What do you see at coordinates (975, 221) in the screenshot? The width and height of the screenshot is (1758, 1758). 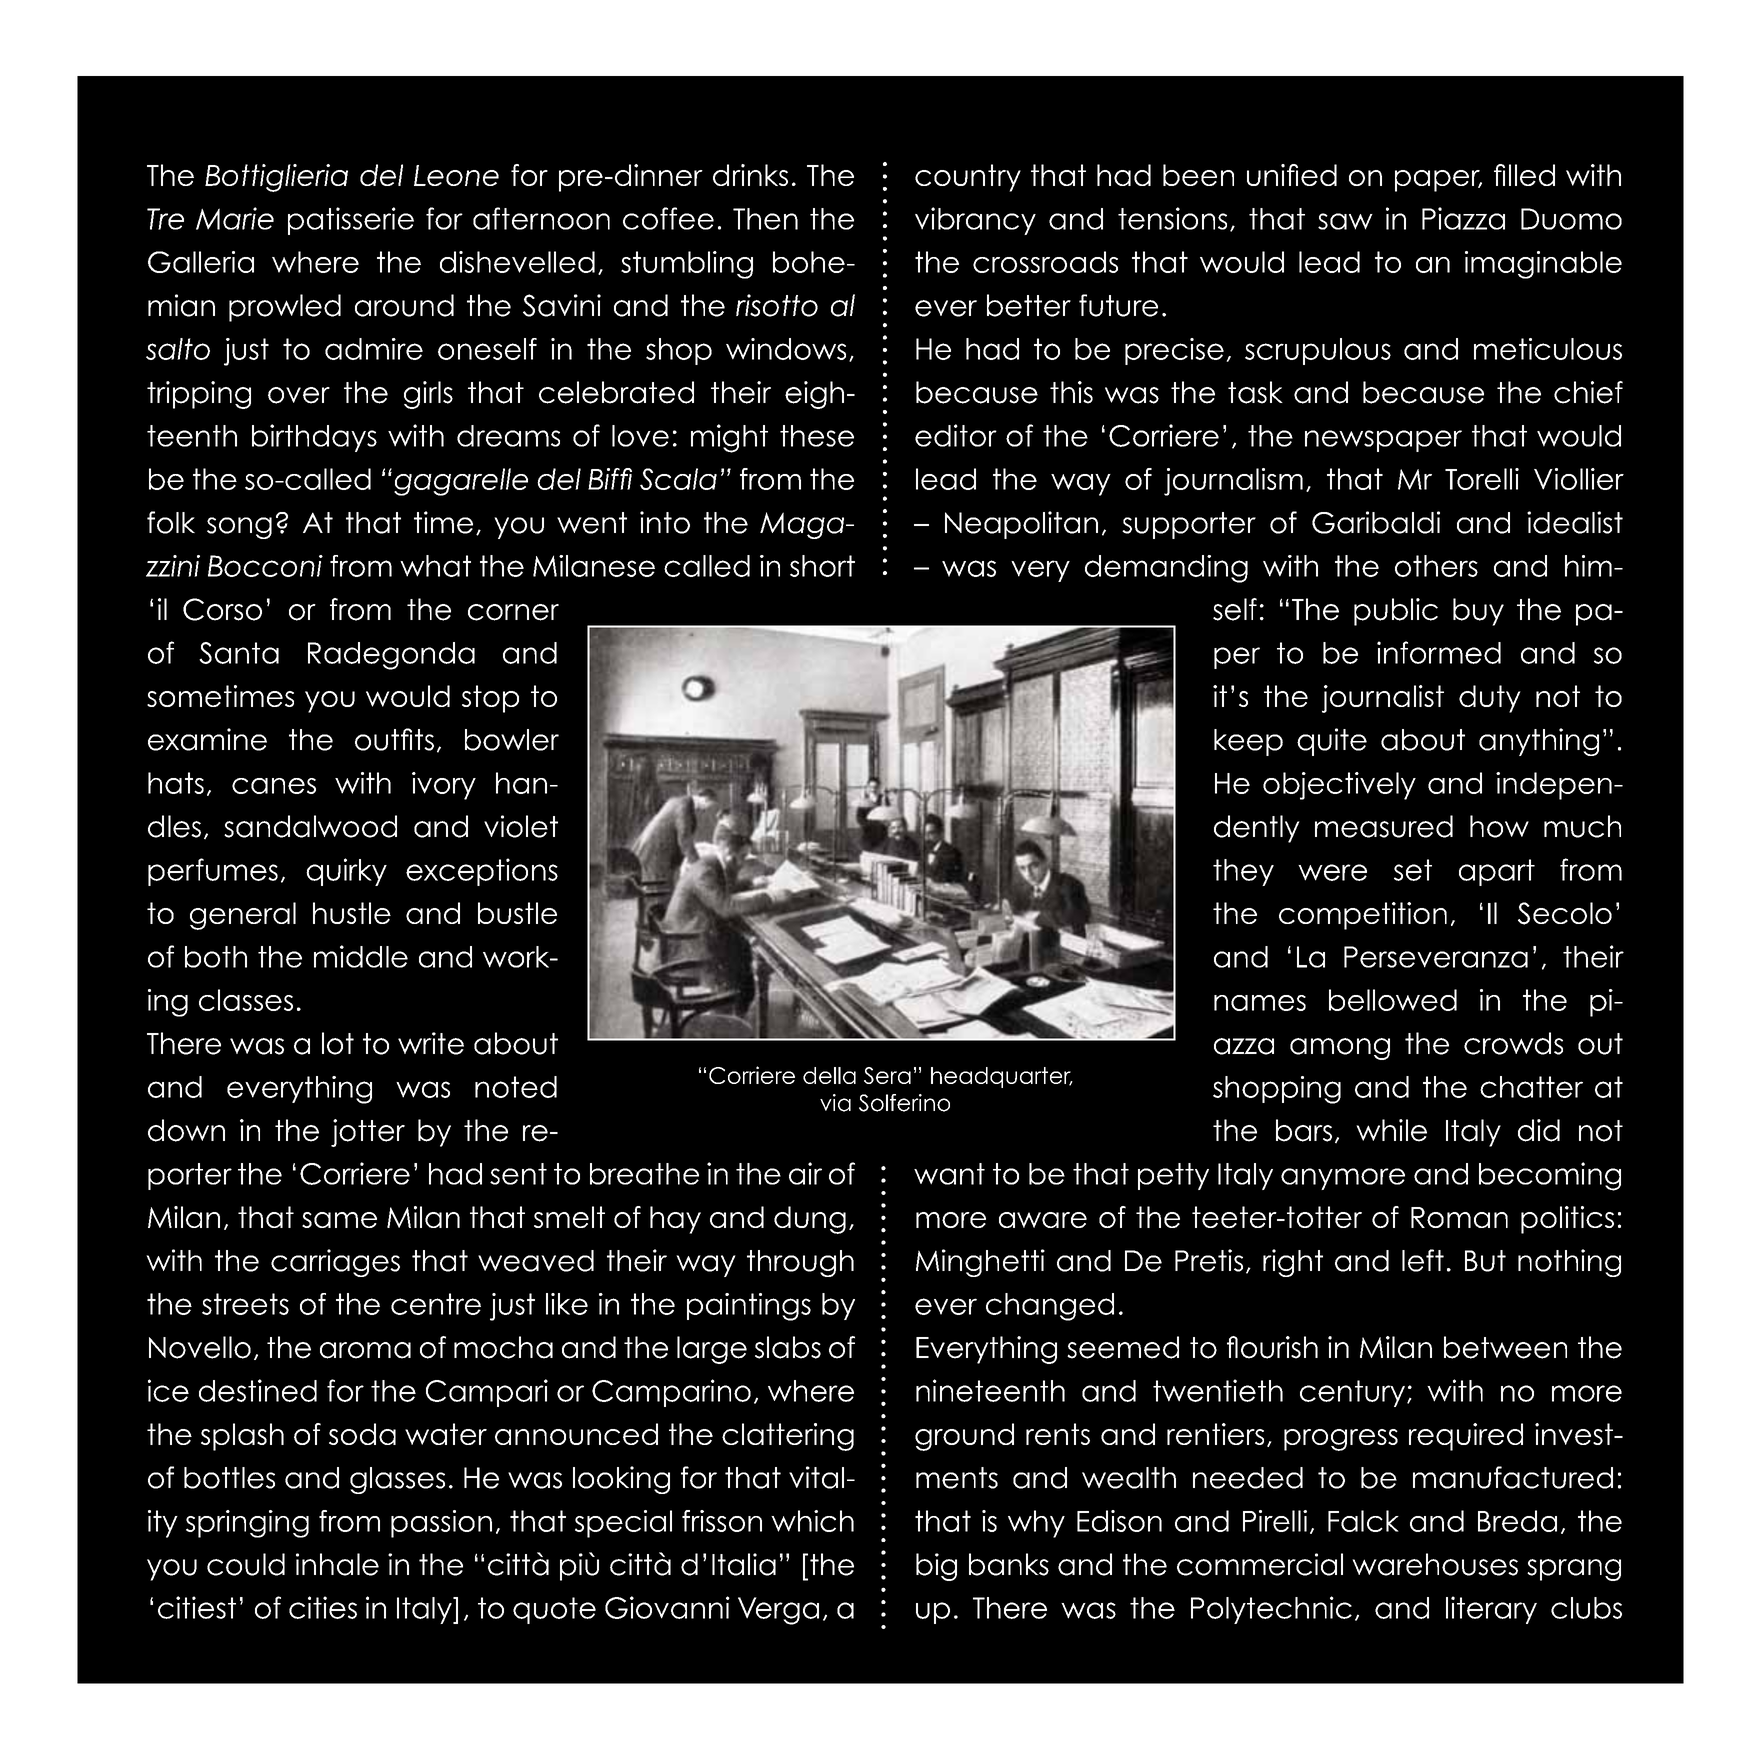 I see `vibrancy` at bounding box center [975, 221].
